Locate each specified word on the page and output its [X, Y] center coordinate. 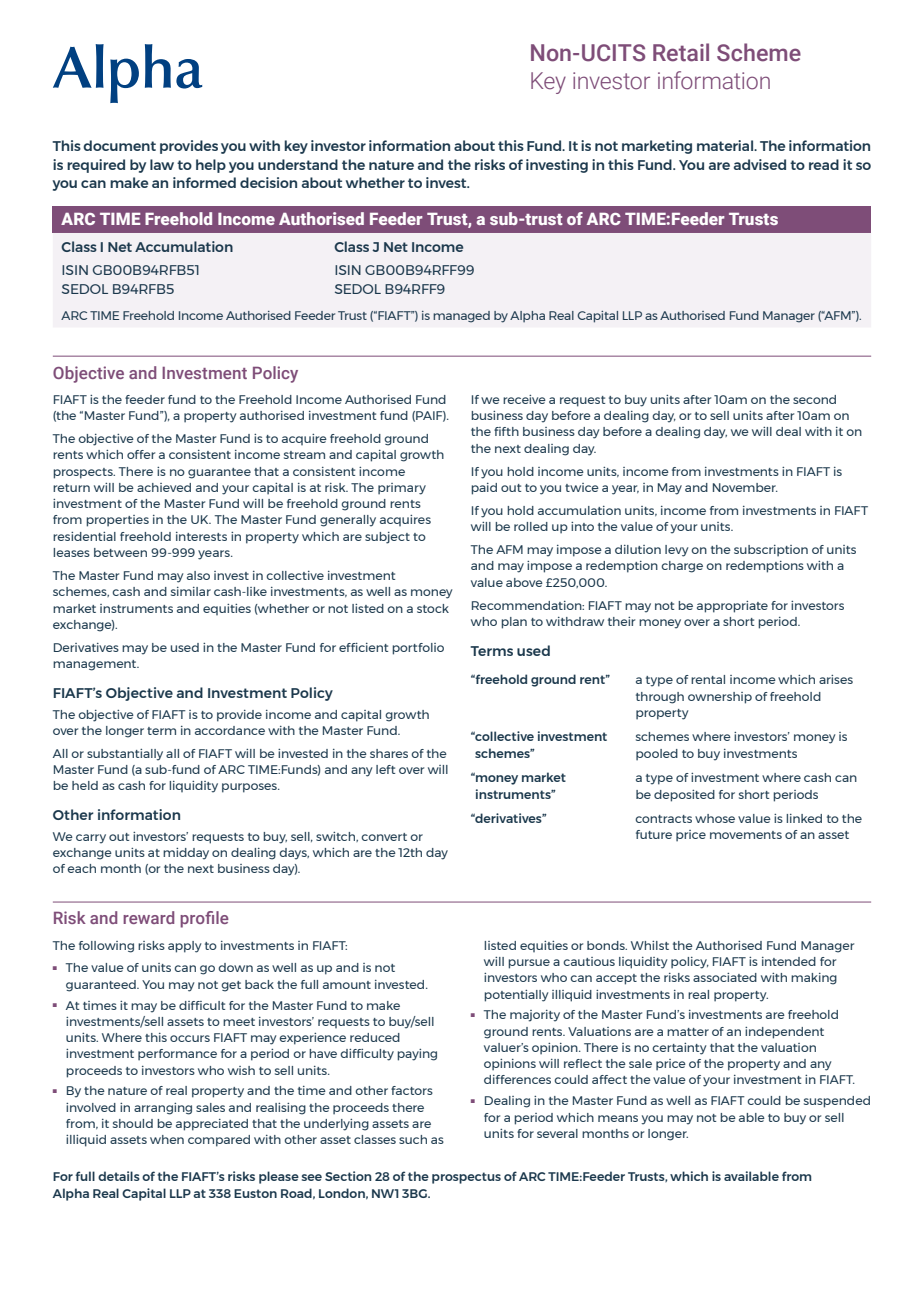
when [167, 1139]
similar [191, 591]
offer [141, 454]
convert [384, 837]
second [814, 399]
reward [148, 917]
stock [433, 608]
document [119, 145]
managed [461, 317]
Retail [681, 52]
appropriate [732, 607]
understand [298, 164]
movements [746, 835]
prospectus [466, 1178]
